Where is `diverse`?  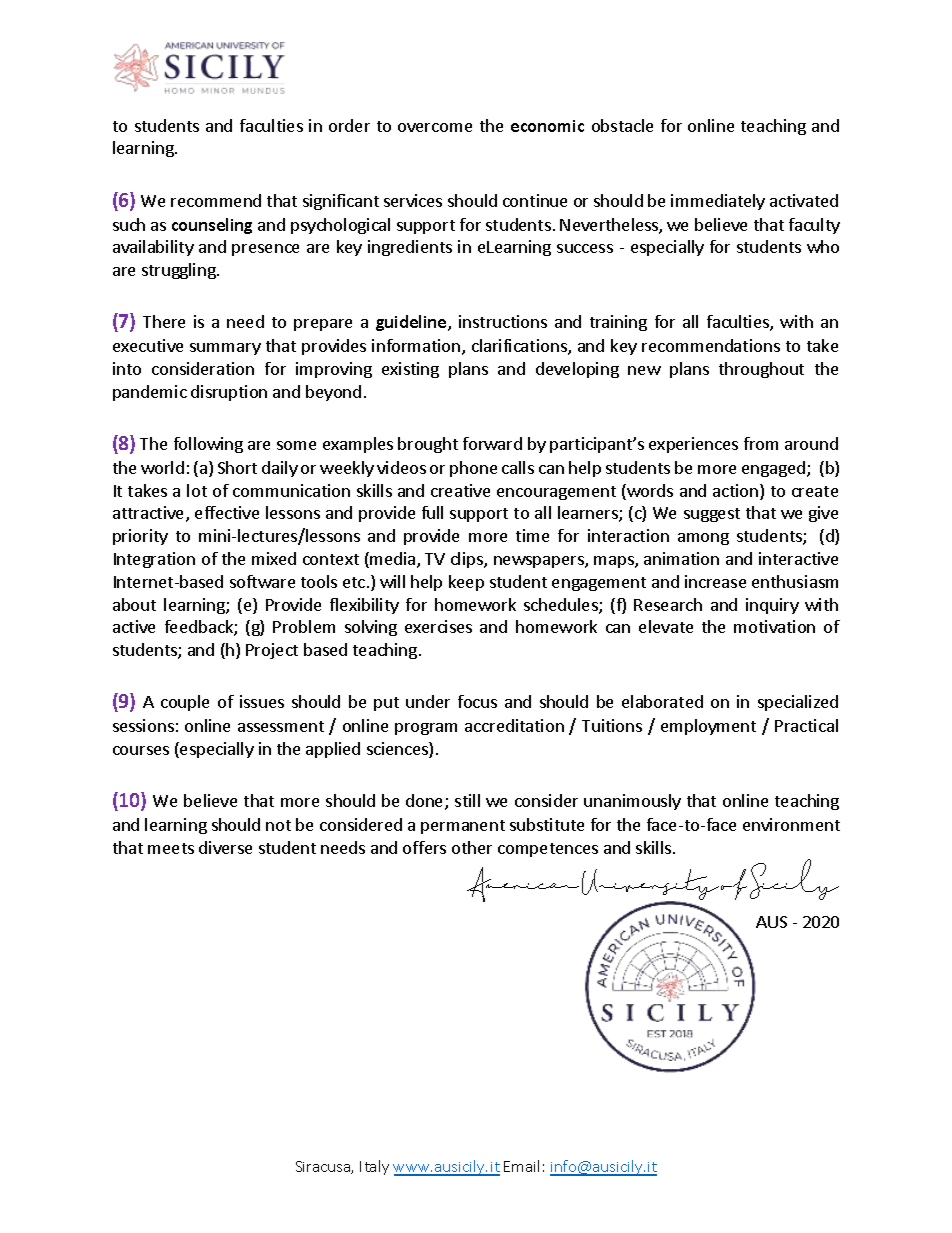 diverse is located at coordinates (225, 847).
